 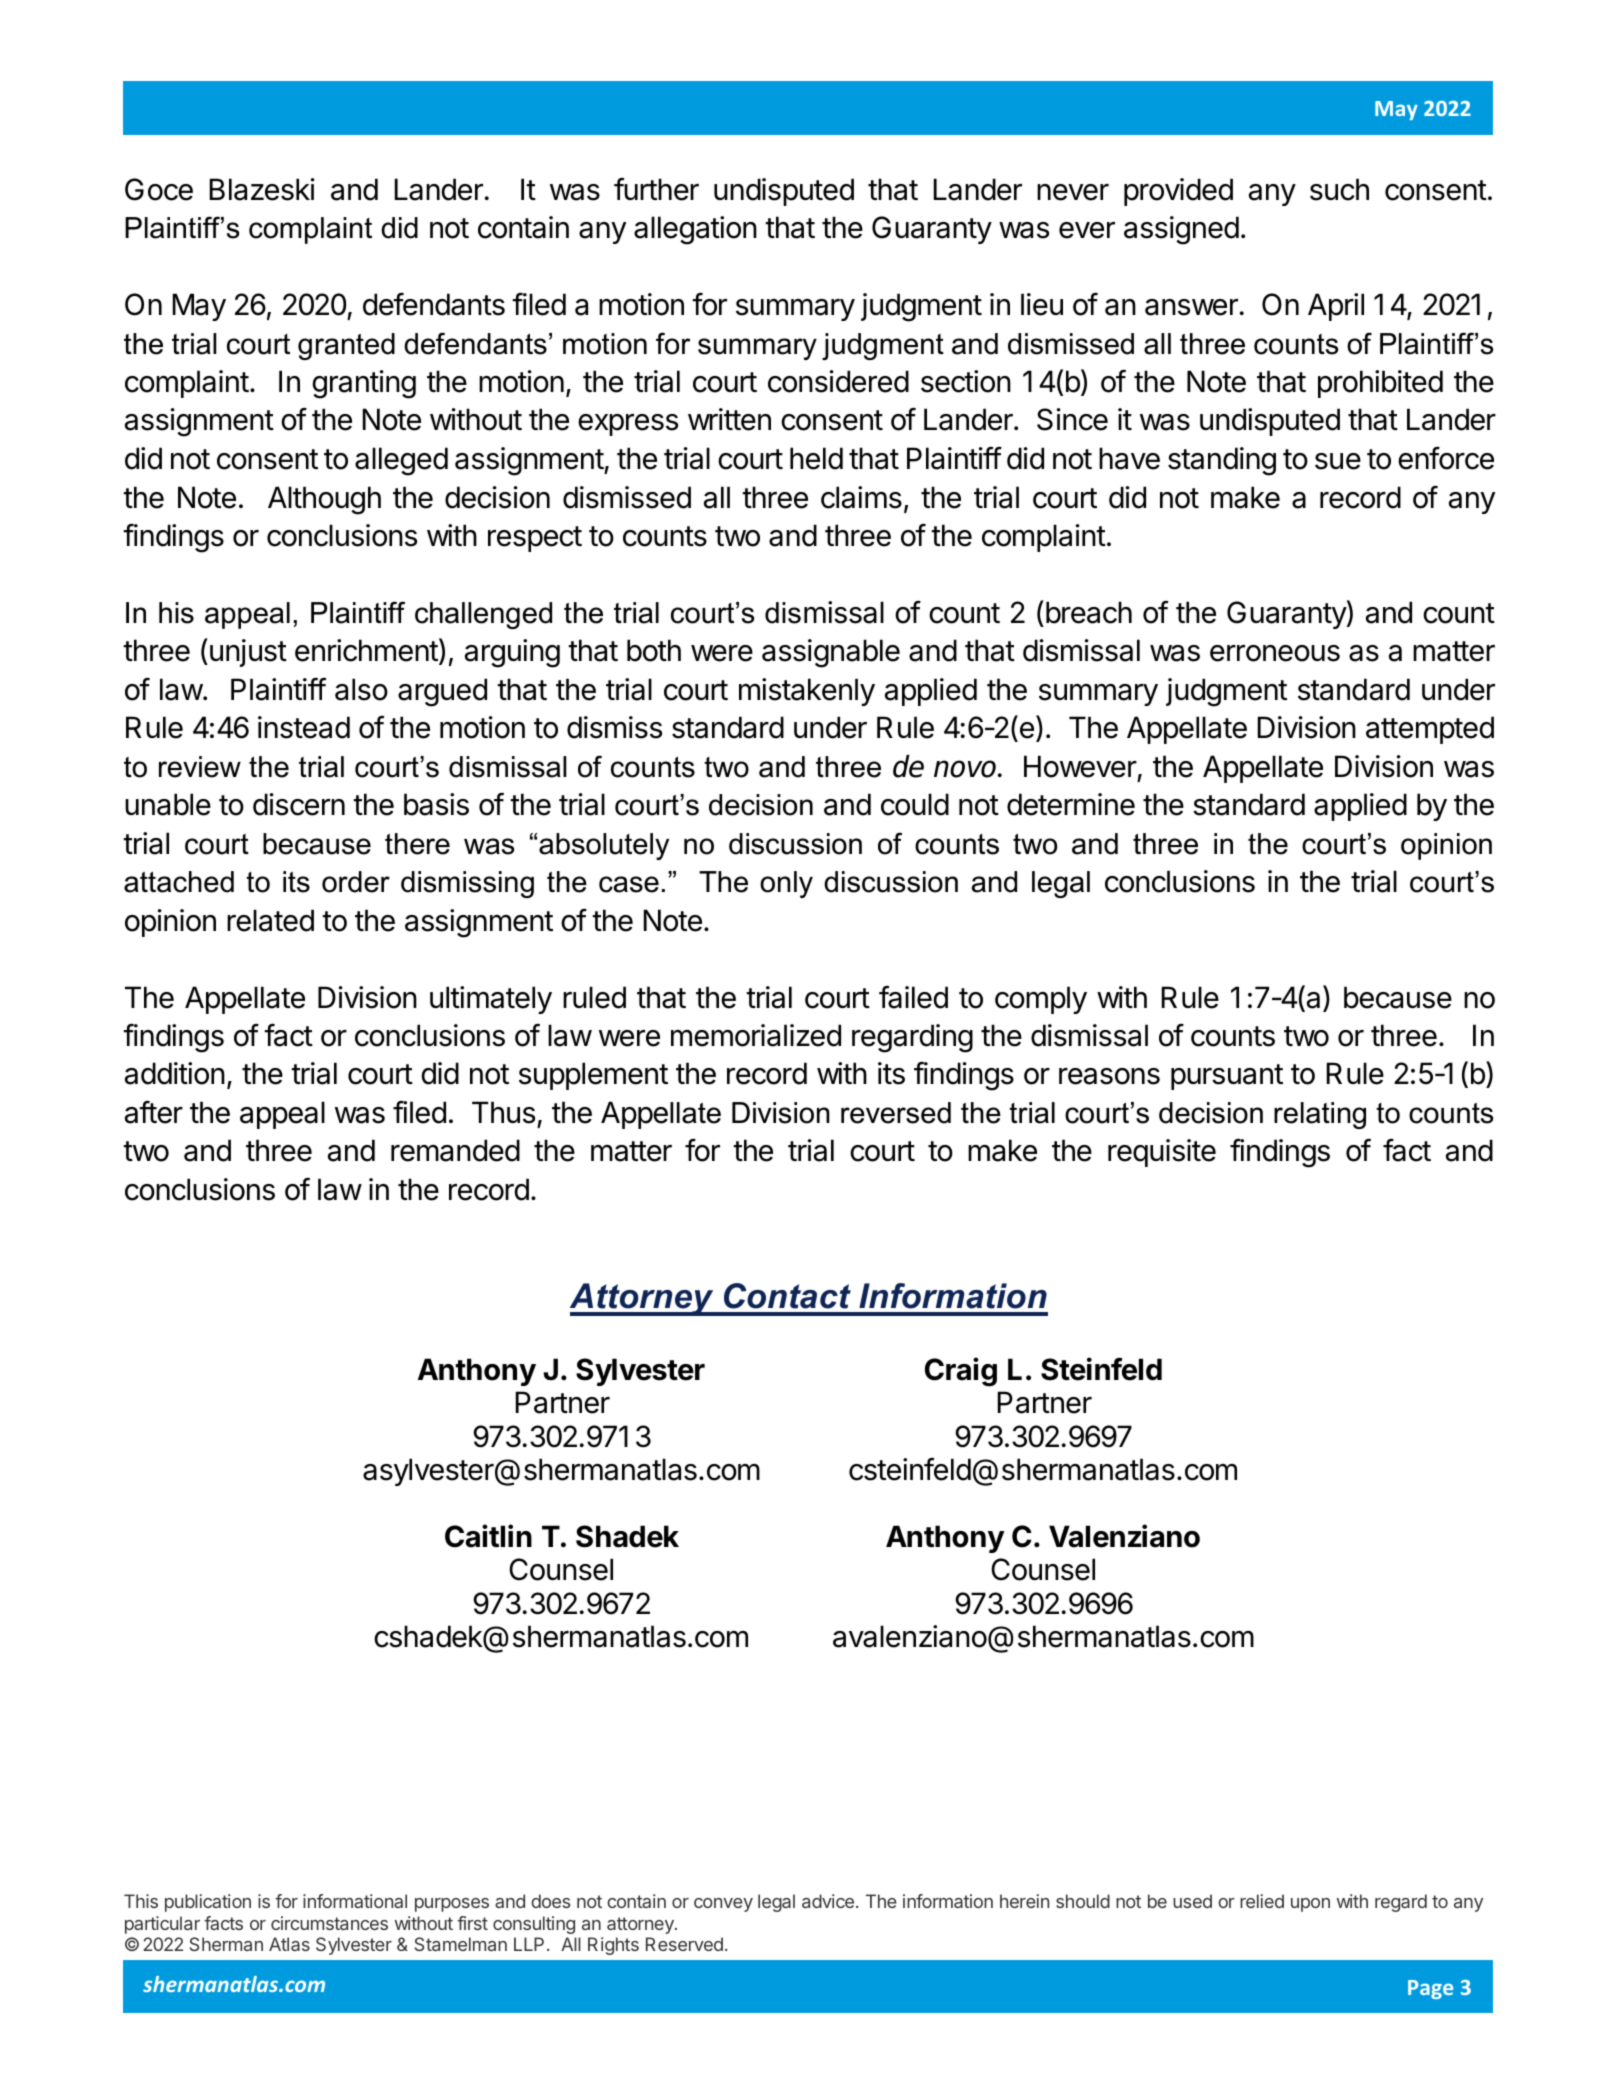 What do you see at coordinates (299, 804) in the screenshot?
I see `discern` at bounding box center [299, 804].
